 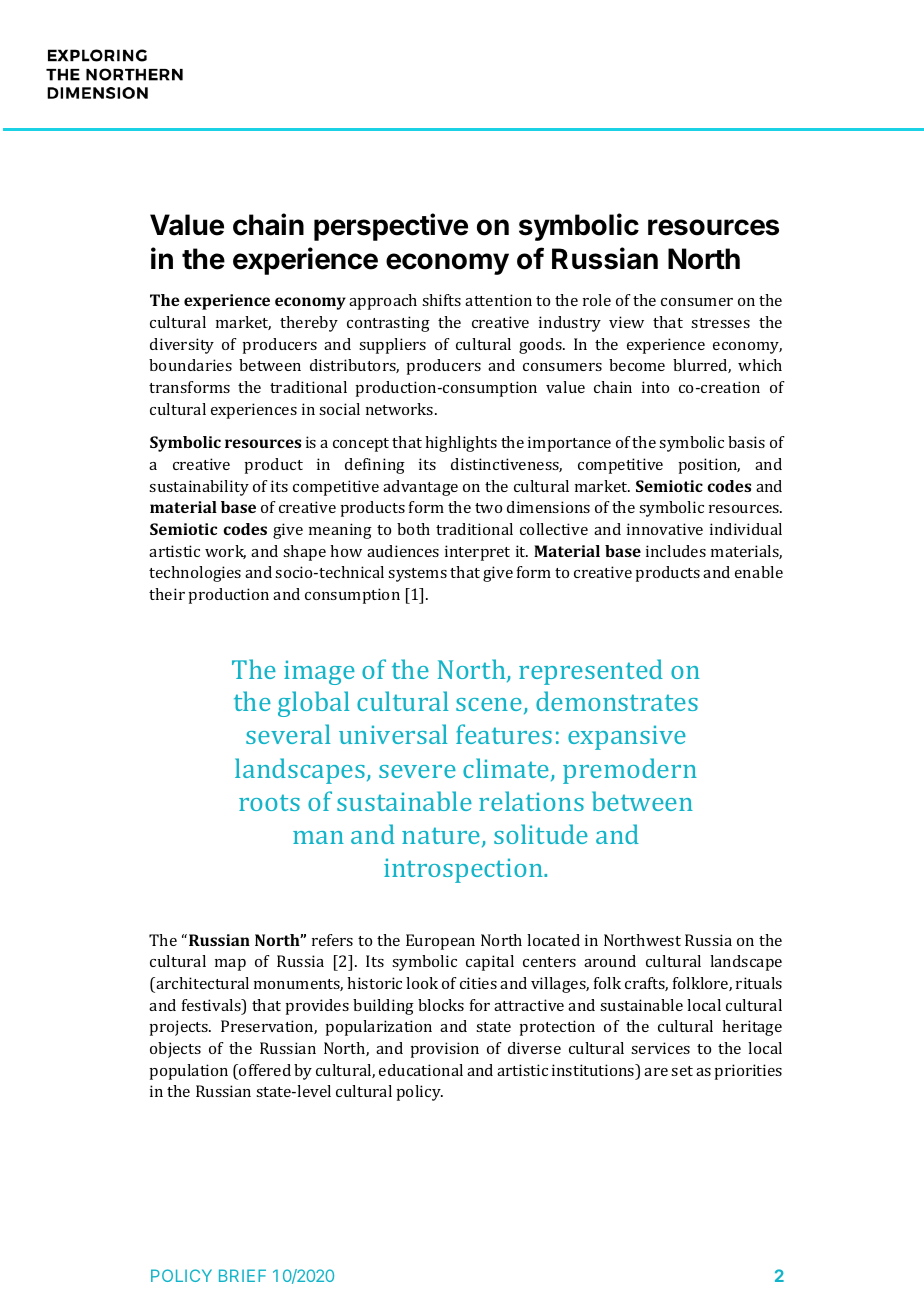 I want to click on shifts, so click(x=441, y=300).
